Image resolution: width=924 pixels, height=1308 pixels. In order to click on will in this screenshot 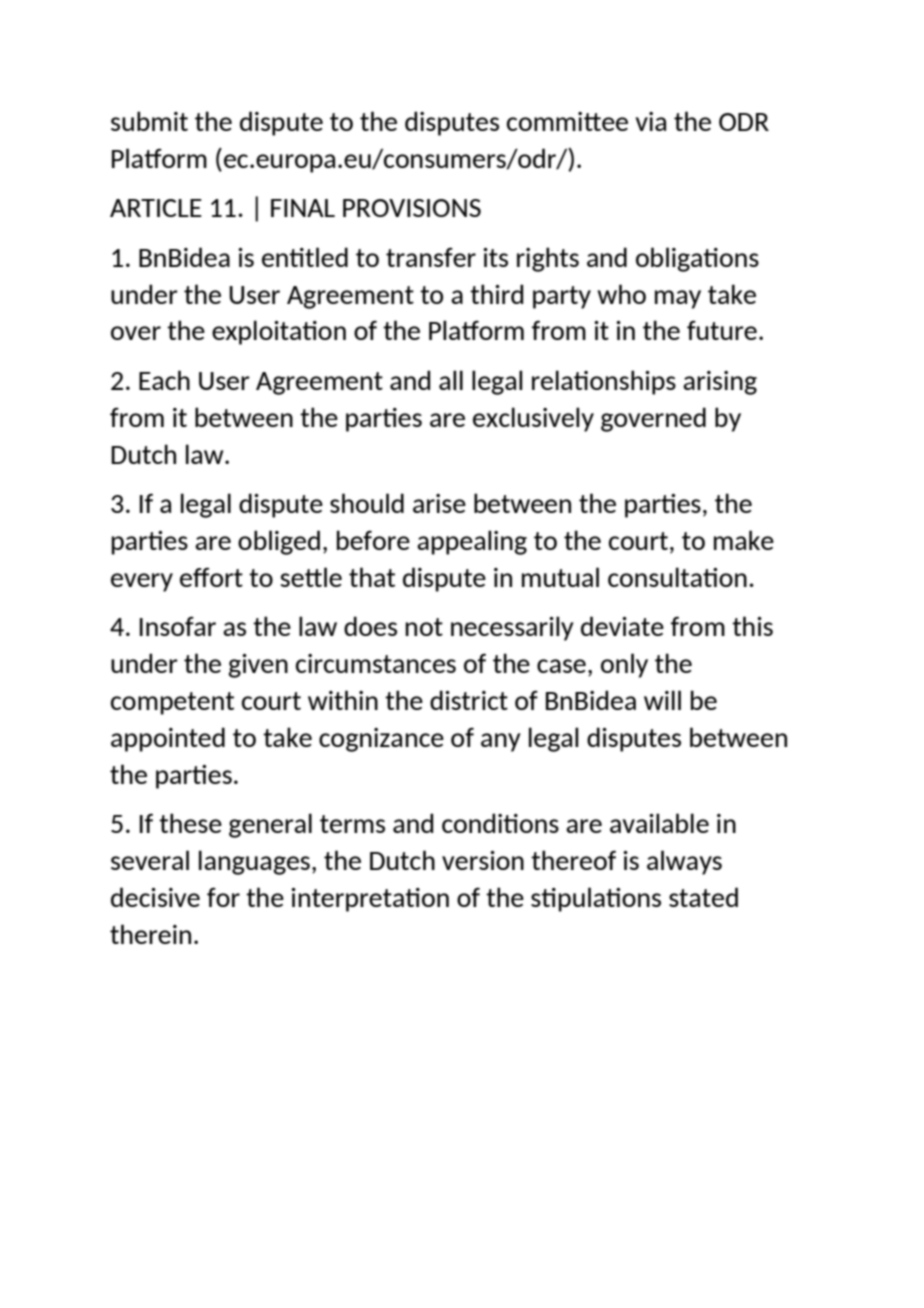, I will do `click(662, 700)`.
